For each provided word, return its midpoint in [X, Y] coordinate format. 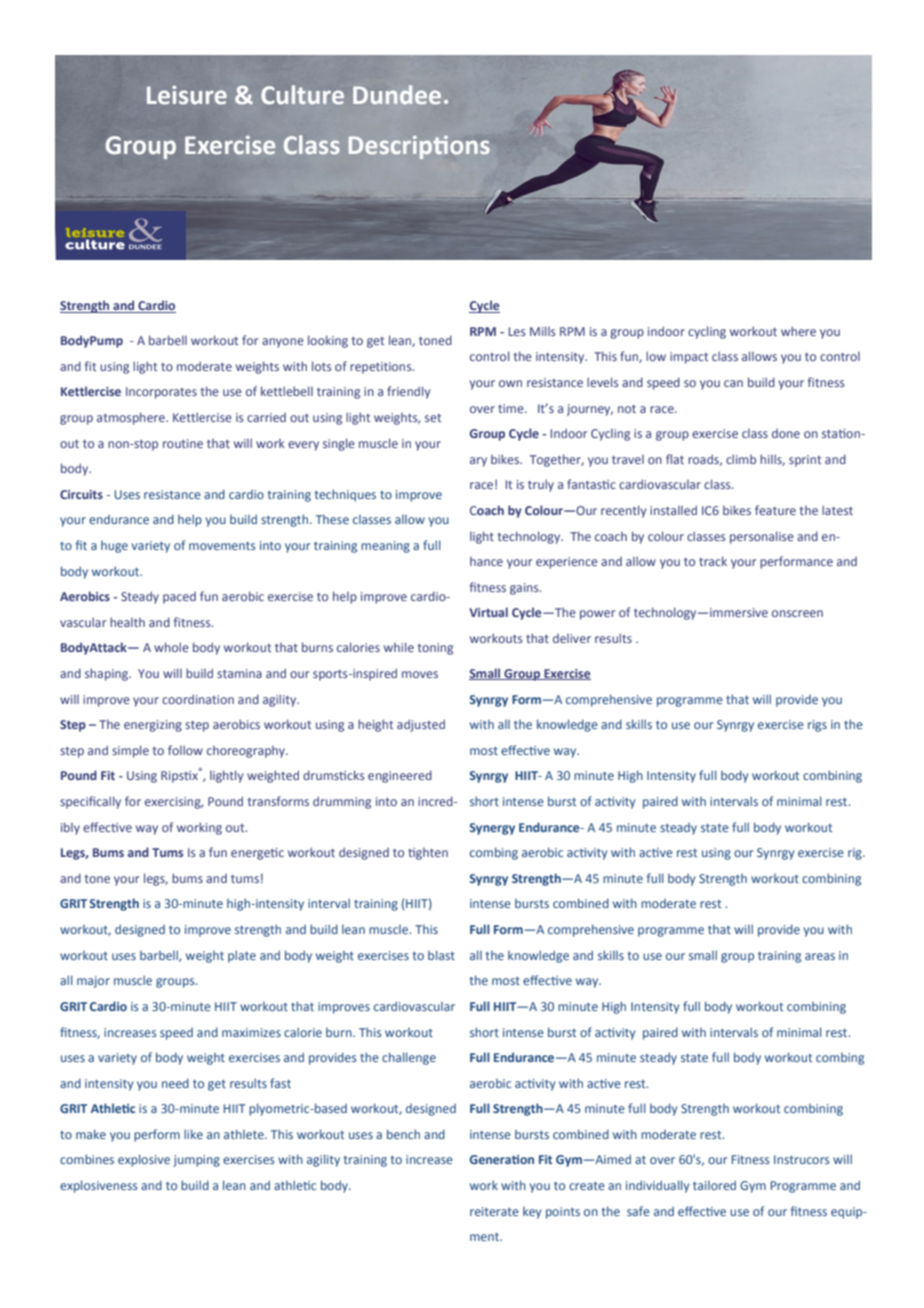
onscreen [797, 613]
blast [441, 955]
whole [171, 647]
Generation [502, 1159]
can [733, 383]
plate [242, 956]
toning [435, 649]
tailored [714, 1185]
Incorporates [161, 393]
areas [820, 956]
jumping [196, 1161]
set [433, 418]
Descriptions [419, 147]
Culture [302, 95]
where [798, 331]
